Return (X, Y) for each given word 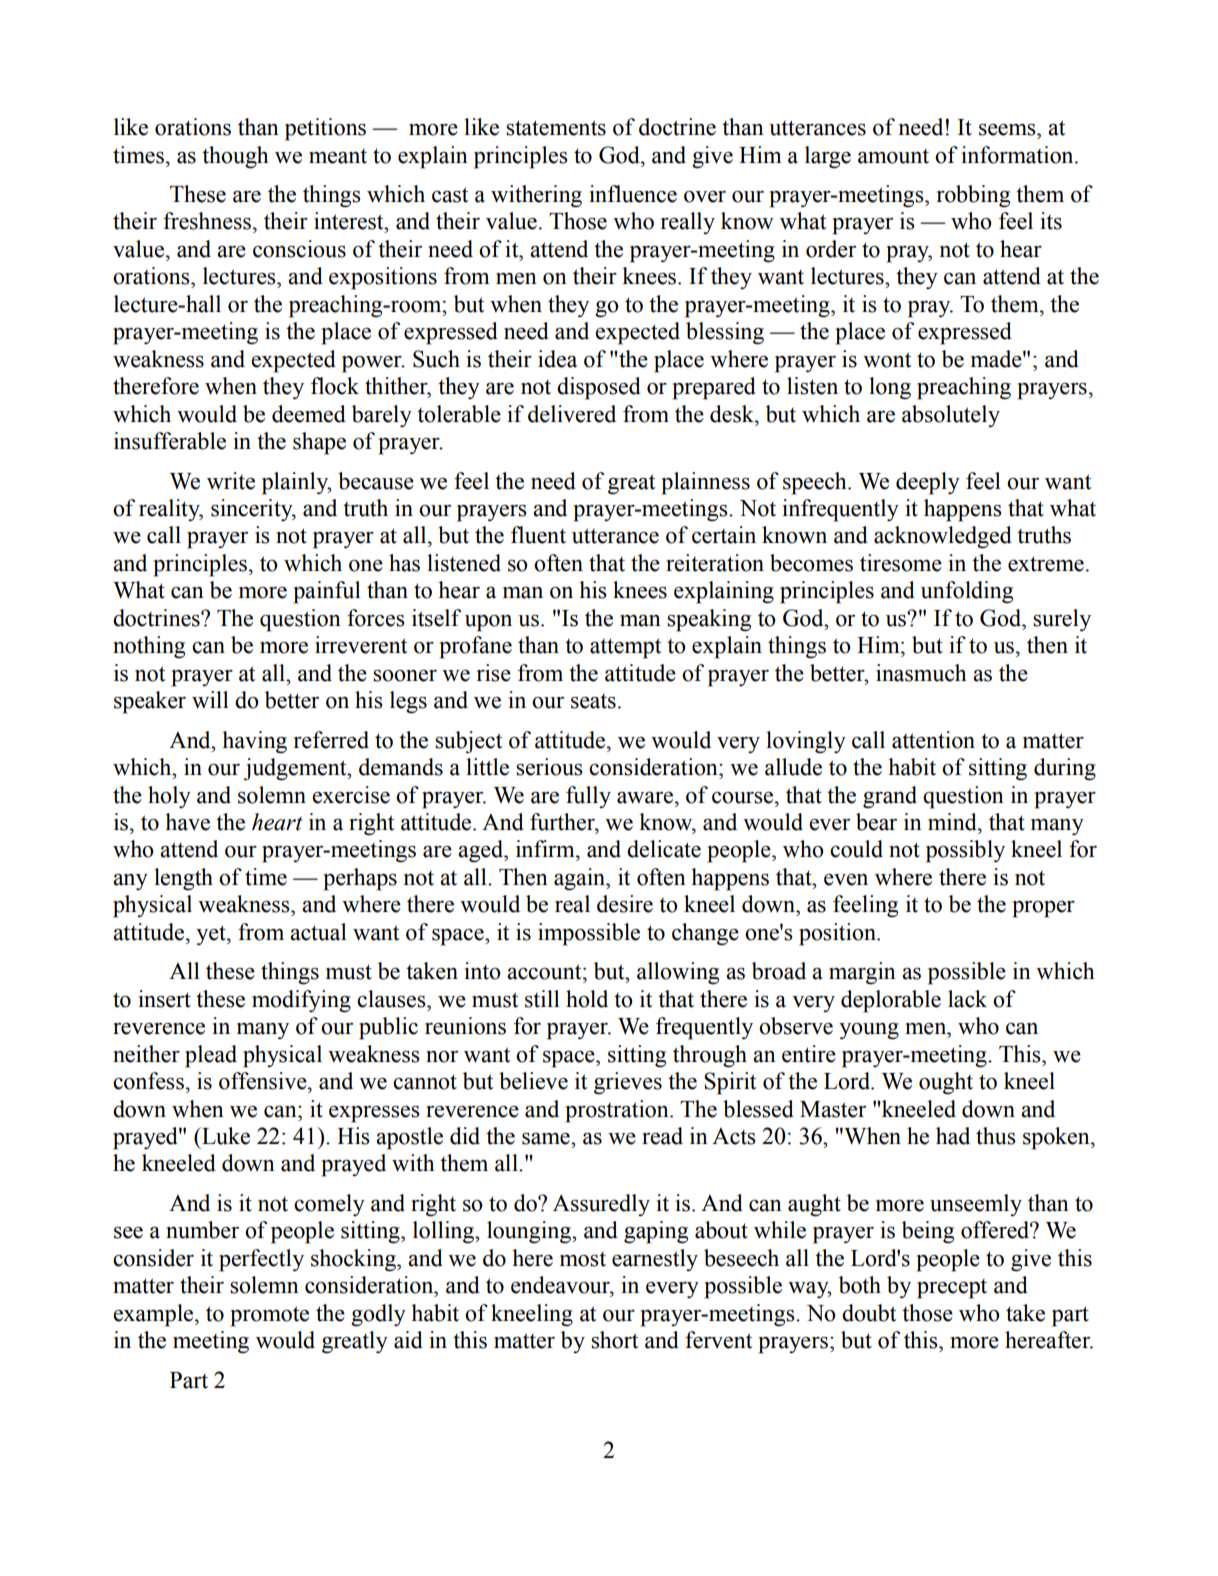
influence (633, 194)
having (254, 742)
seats (593, 701)
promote (270, 1316)
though (235, 157)
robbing (973, 196)
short (615, 1340)
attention (933, 740)
